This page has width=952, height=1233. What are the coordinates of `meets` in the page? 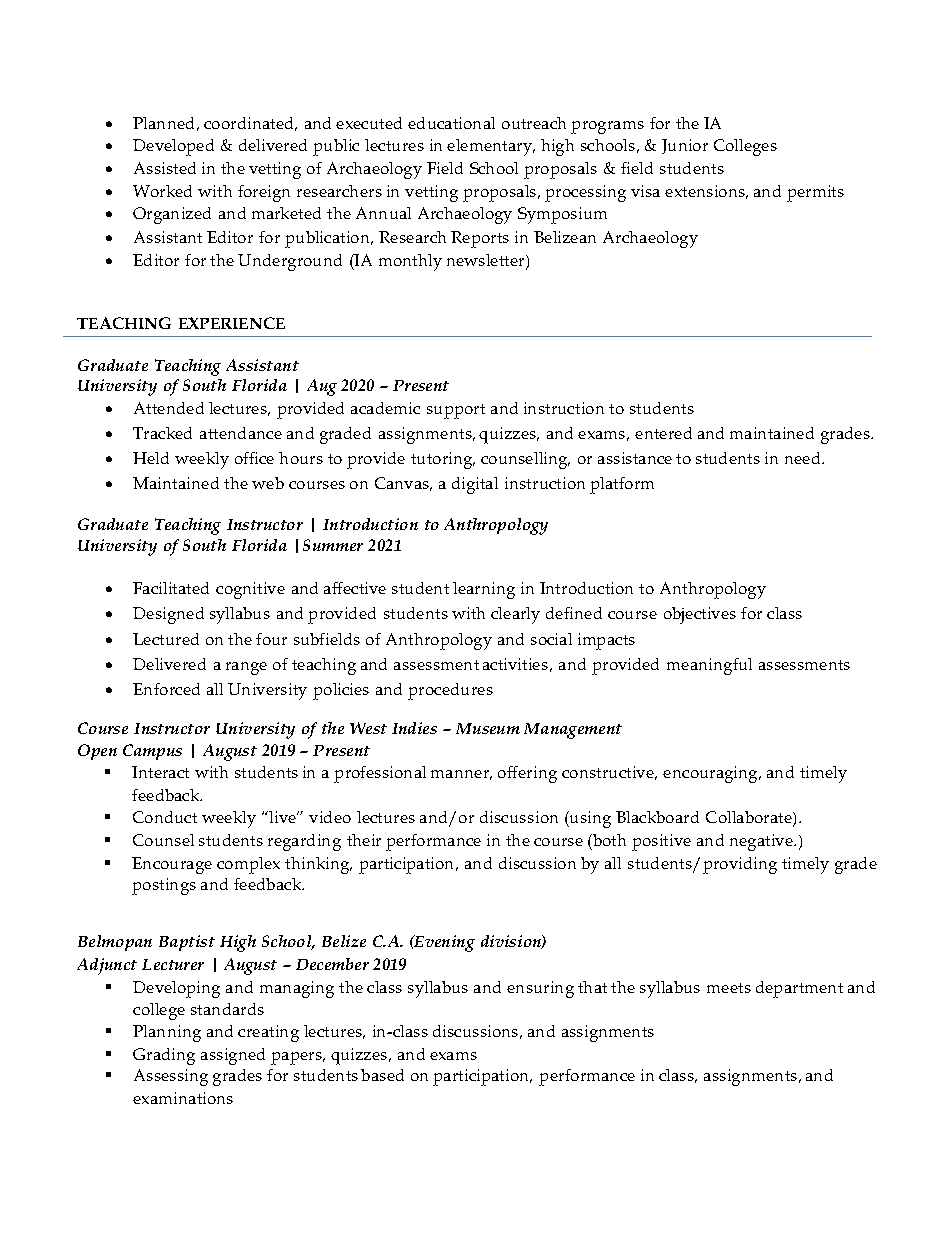 It's located at (729, 988).
